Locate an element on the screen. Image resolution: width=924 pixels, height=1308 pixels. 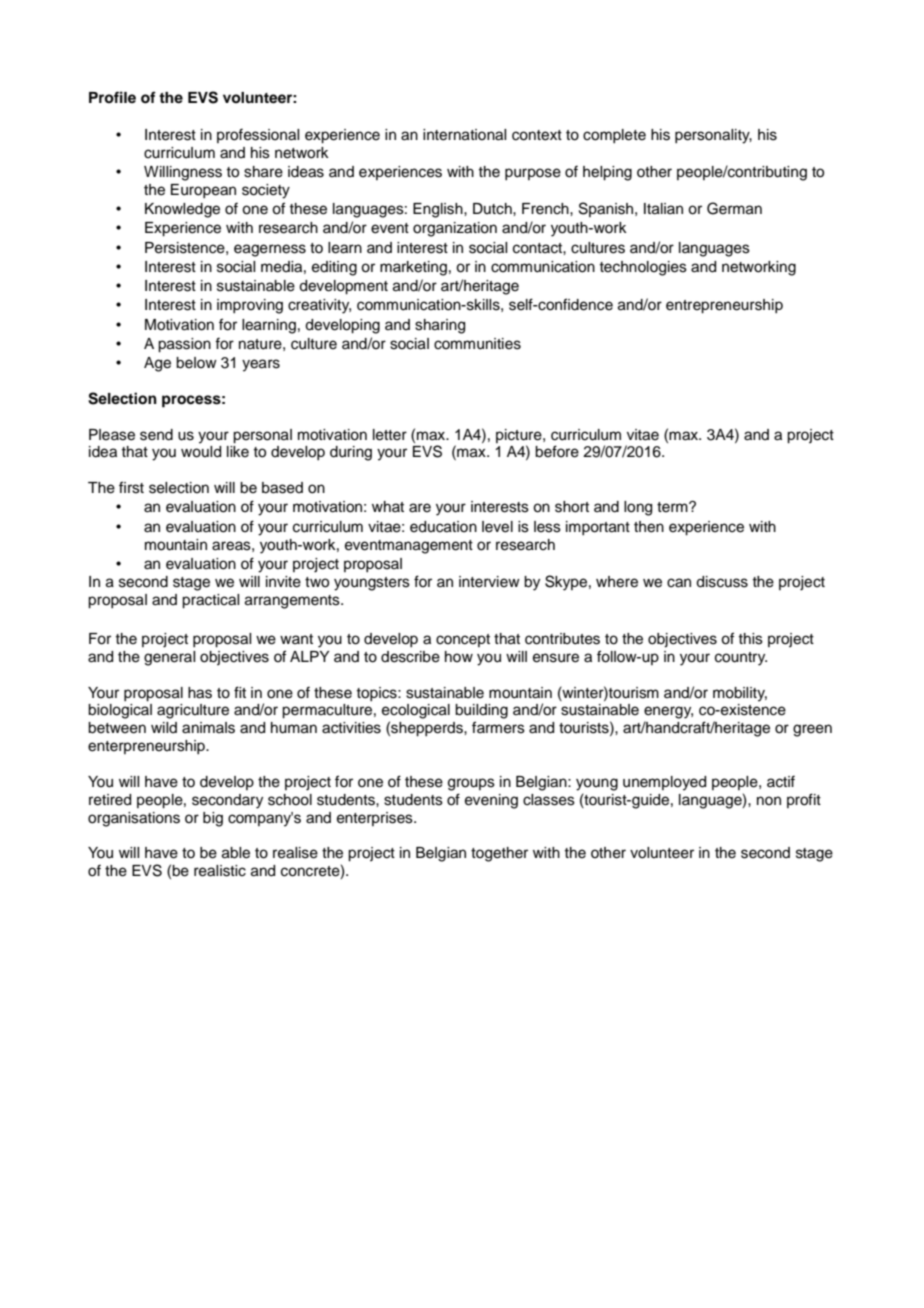
together is located at coordinates (499, 854).
